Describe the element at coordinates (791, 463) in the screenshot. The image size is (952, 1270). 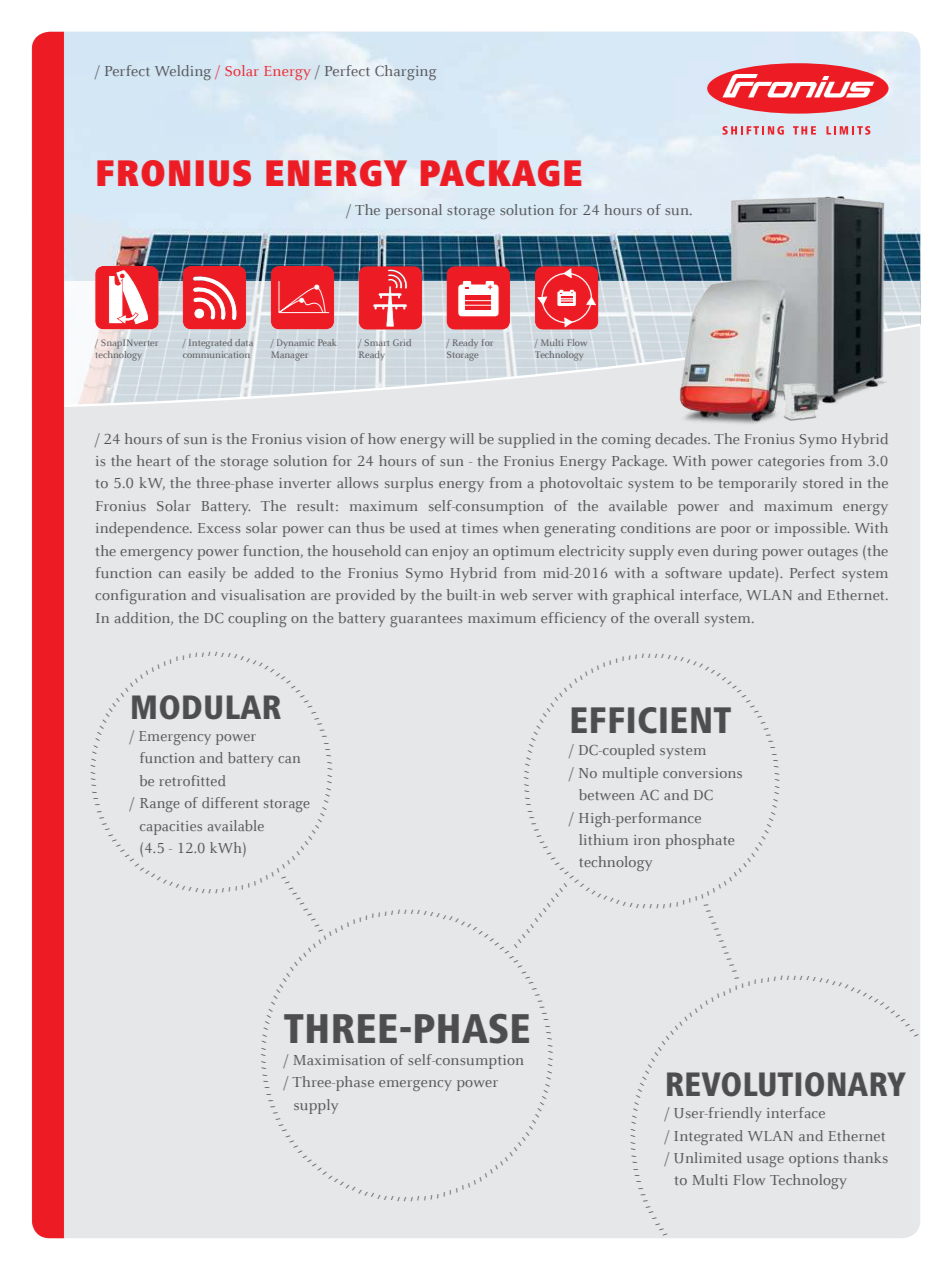
I see `categories` at that location.
